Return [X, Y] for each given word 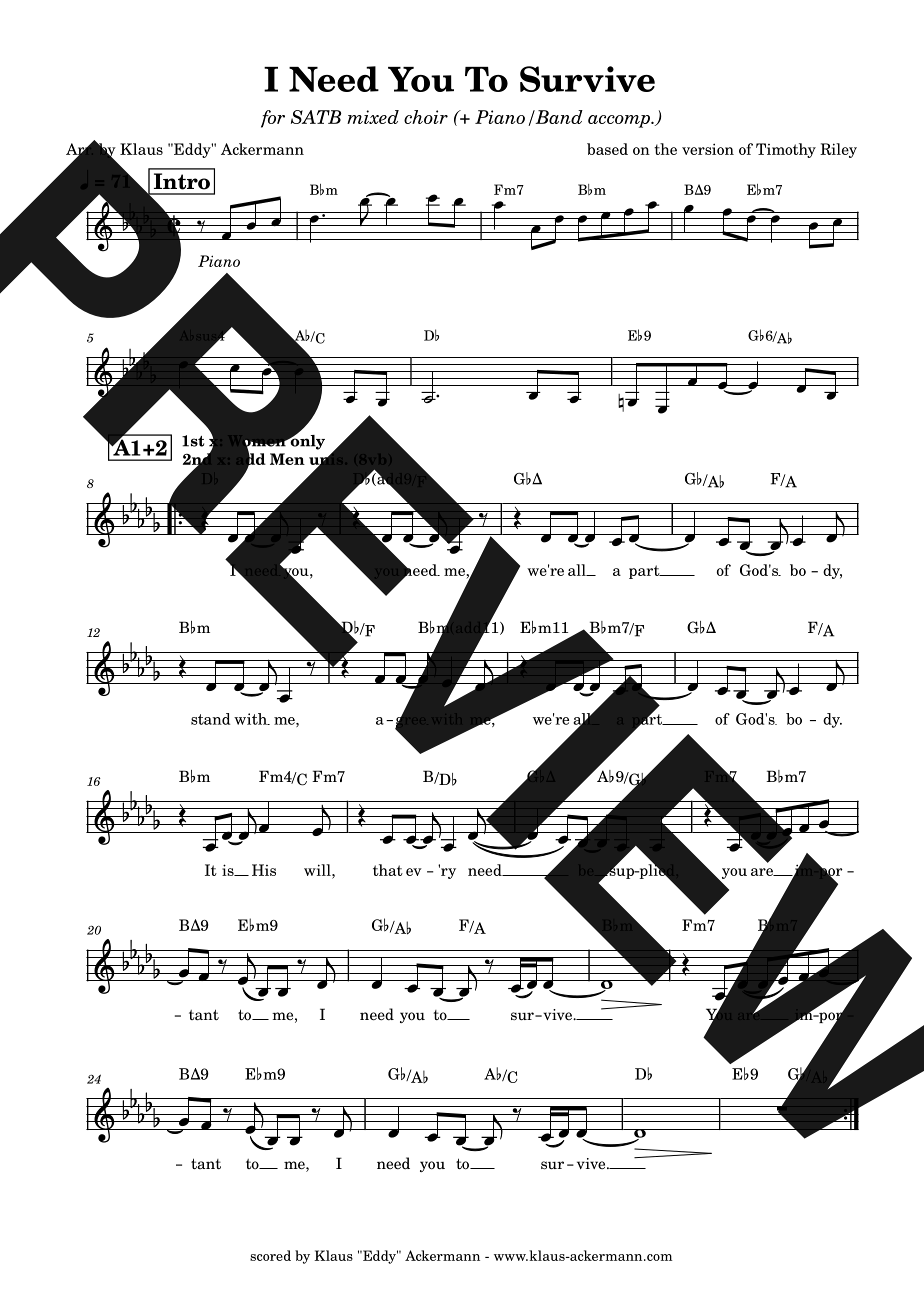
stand [210, 719]
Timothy [786, 150]
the [665, 149]
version [708, 149]
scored [270, 1255]
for [273, 119]
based [607, 149]
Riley [838, 150]
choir [426, 117]
